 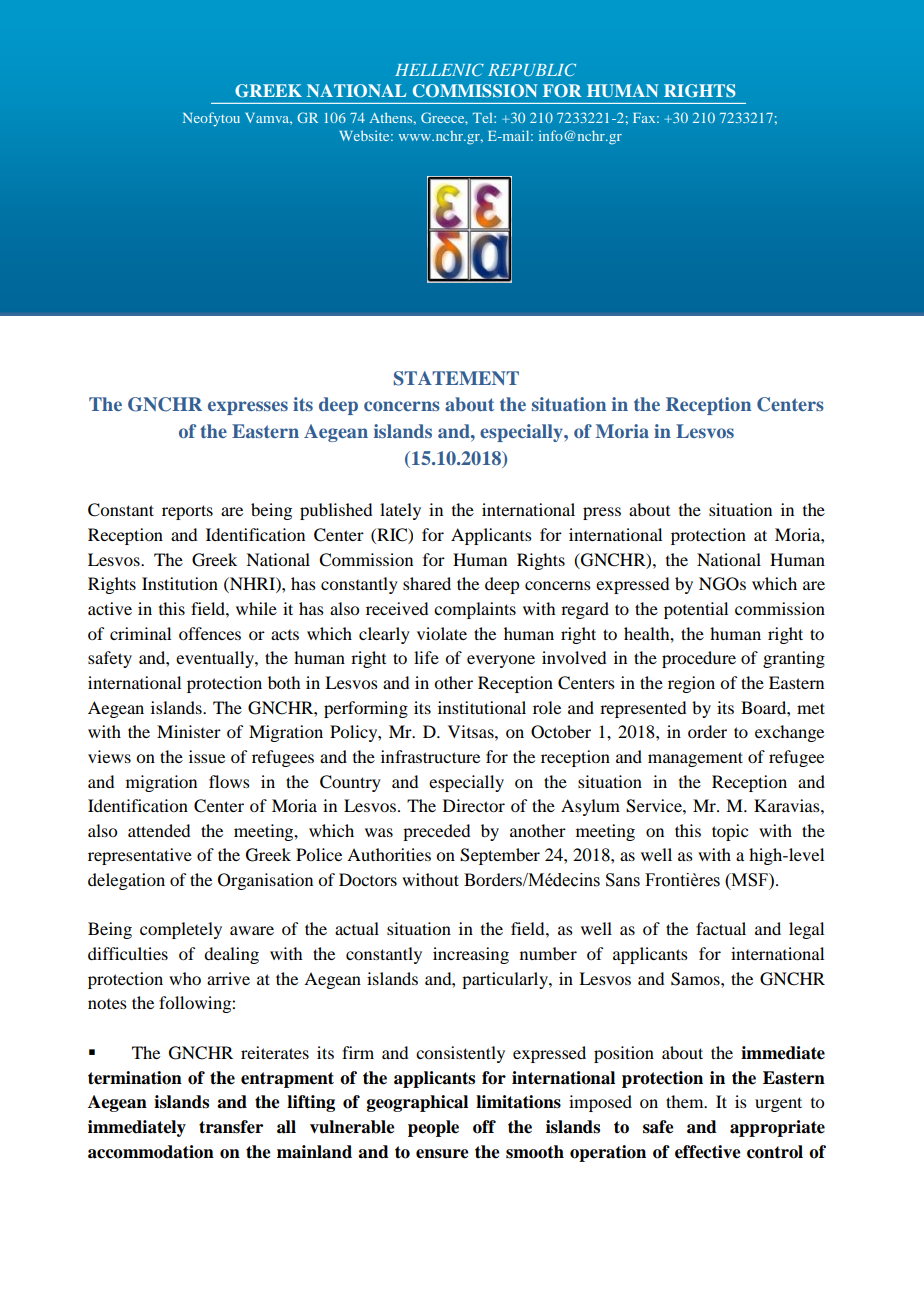 I want to click on HELLENIC, so click(x=439, y=69).
